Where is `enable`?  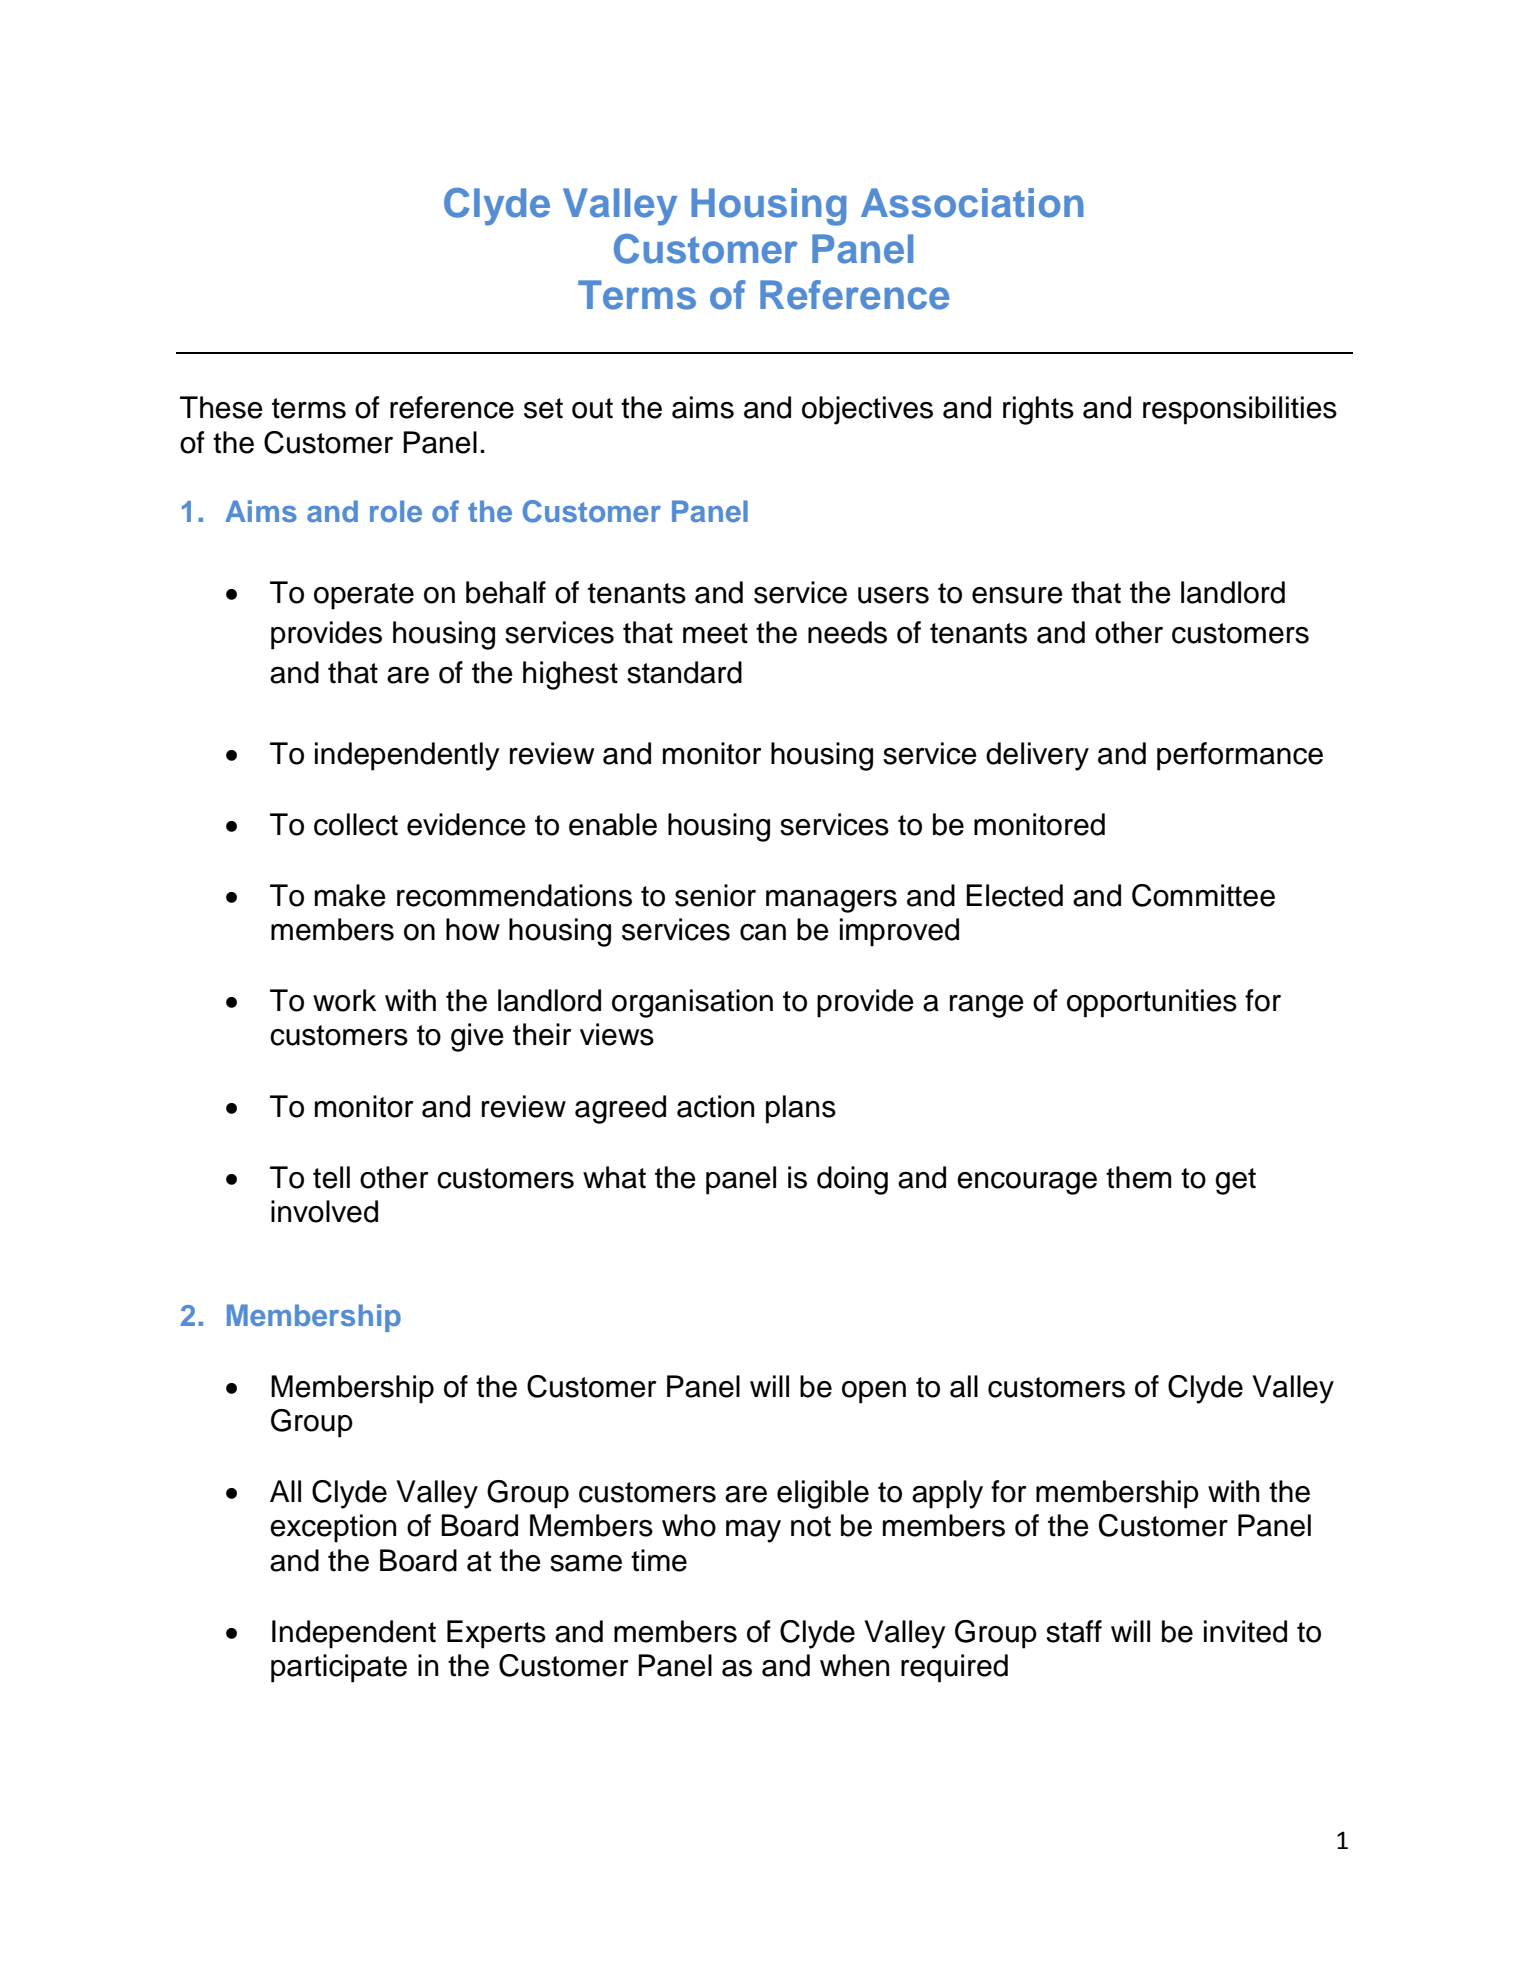 enable is located at coordinates (613, 824).
